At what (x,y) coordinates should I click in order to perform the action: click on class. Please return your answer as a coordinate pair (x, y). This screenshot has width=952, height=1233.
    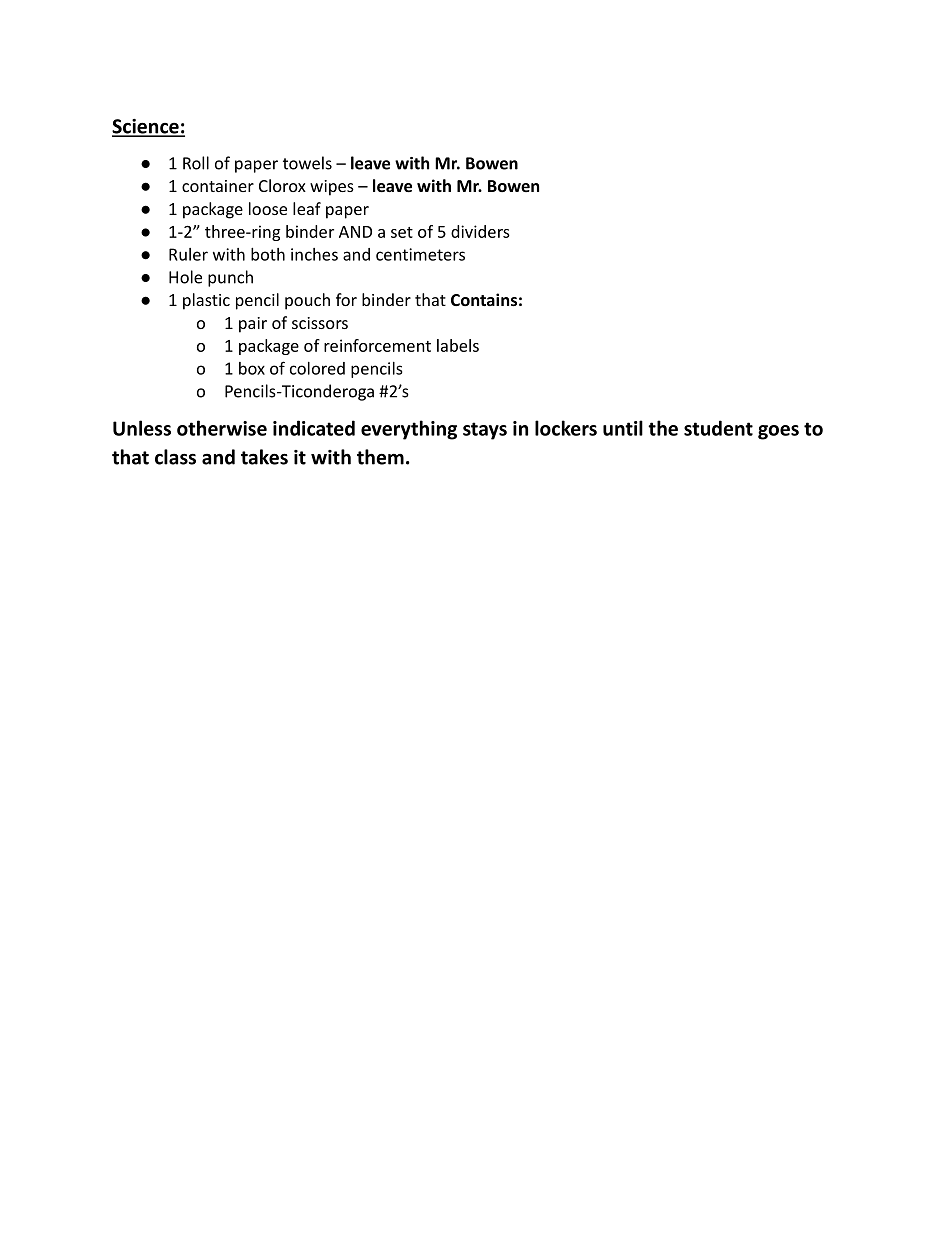
    Looking at the image, I should click on (175, 457).
